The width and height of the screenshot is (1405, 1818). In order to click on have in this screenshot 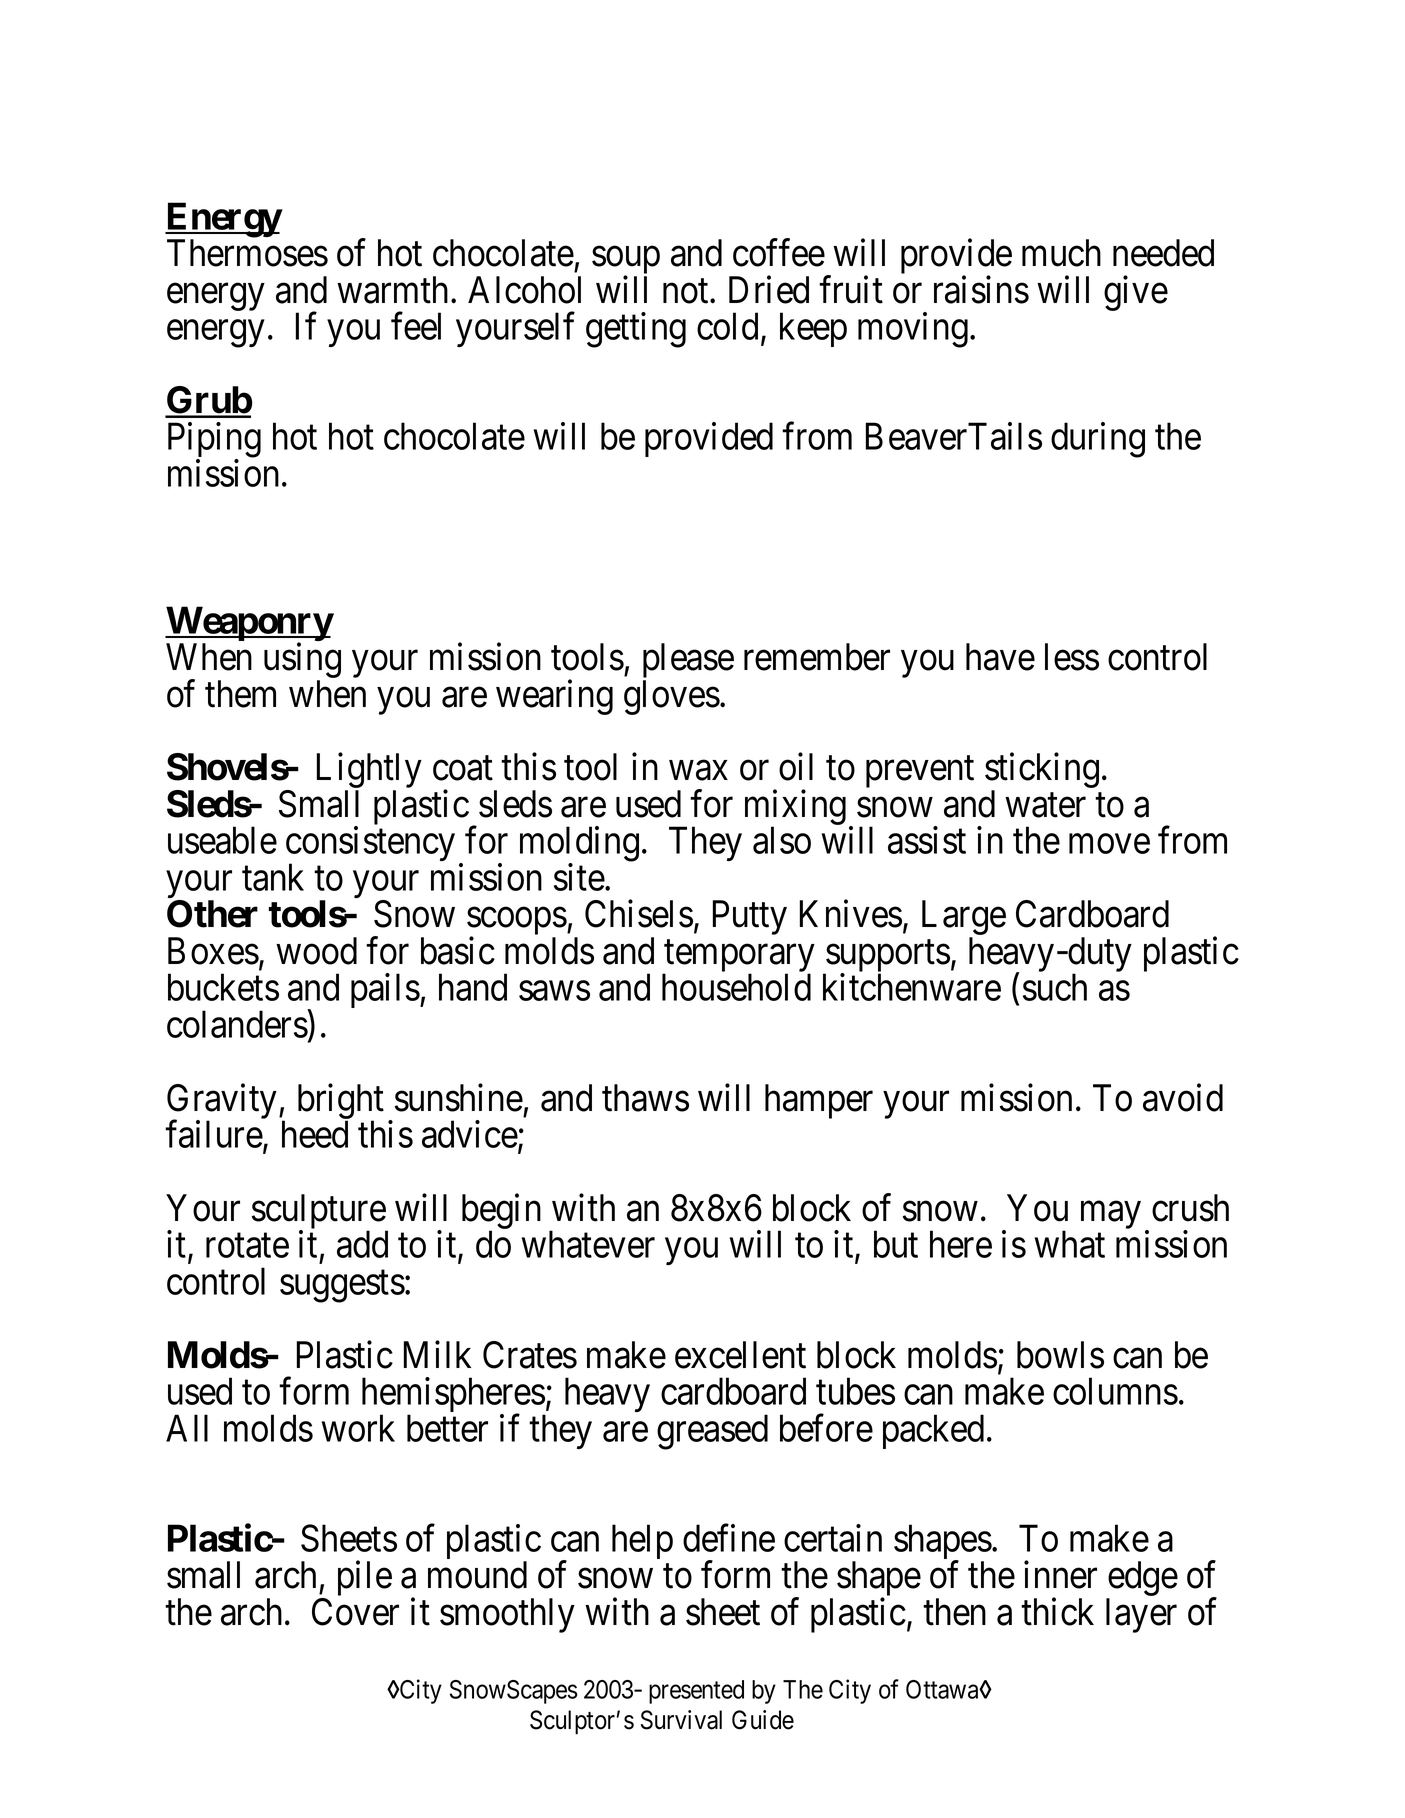, I will do `click(1000, 657)`.
